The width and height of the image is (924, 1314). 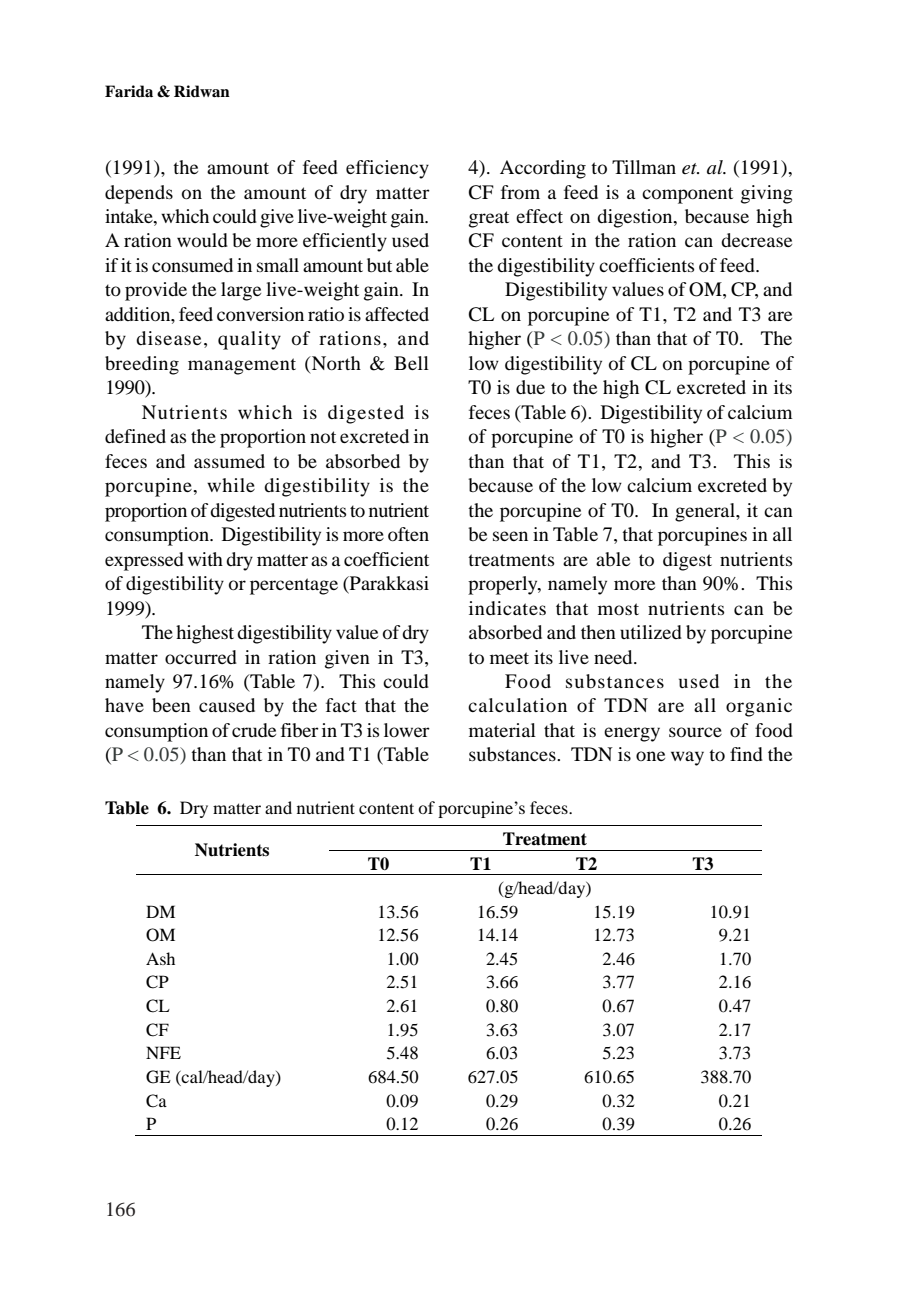 What do you see at coordinates (530, 387) in the image?
I see `due` at bounding box center [530, 387].
